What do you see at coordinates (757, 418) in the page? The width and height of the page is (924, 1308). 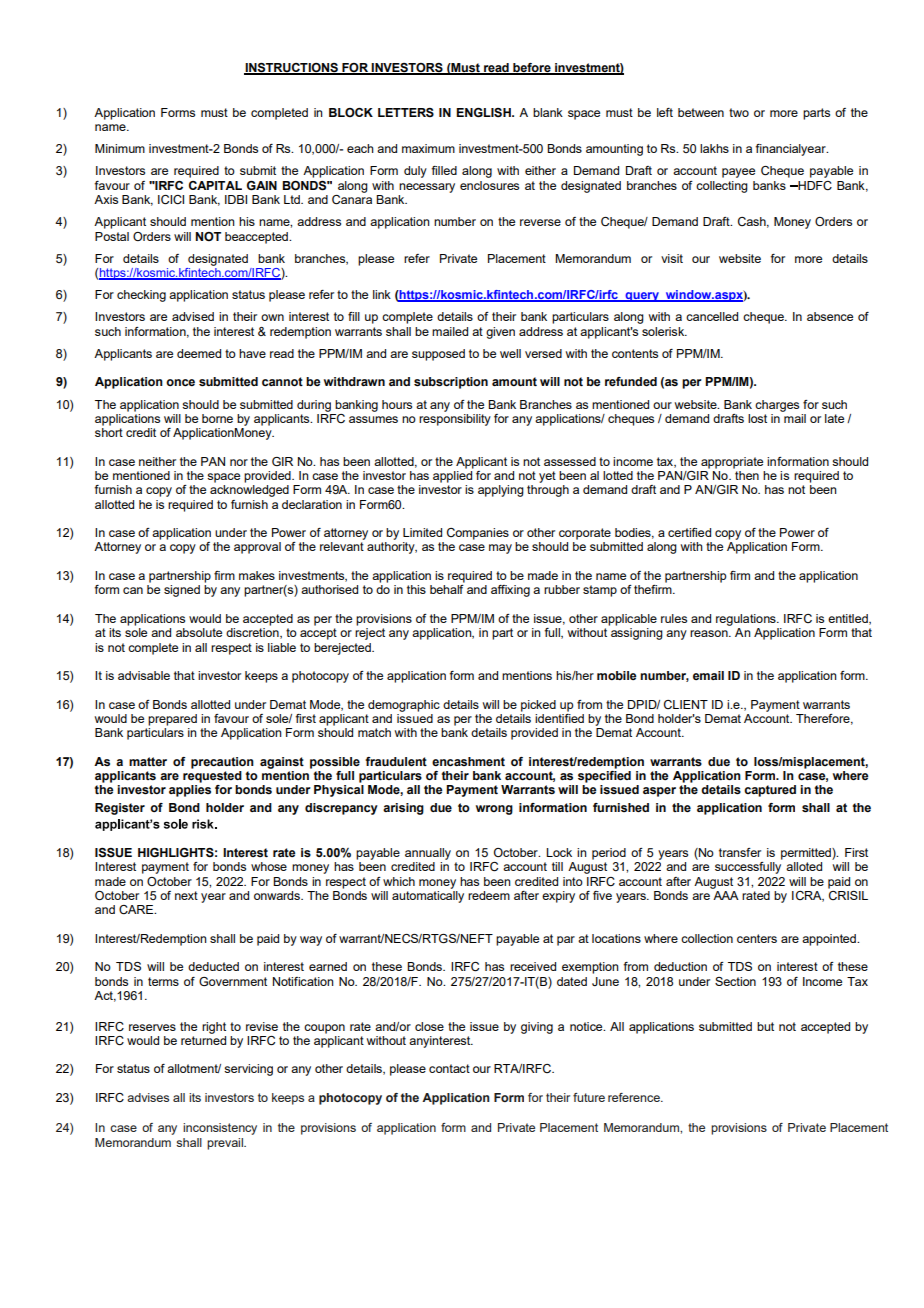 I see `lost` at bounding box center [757, 418].
